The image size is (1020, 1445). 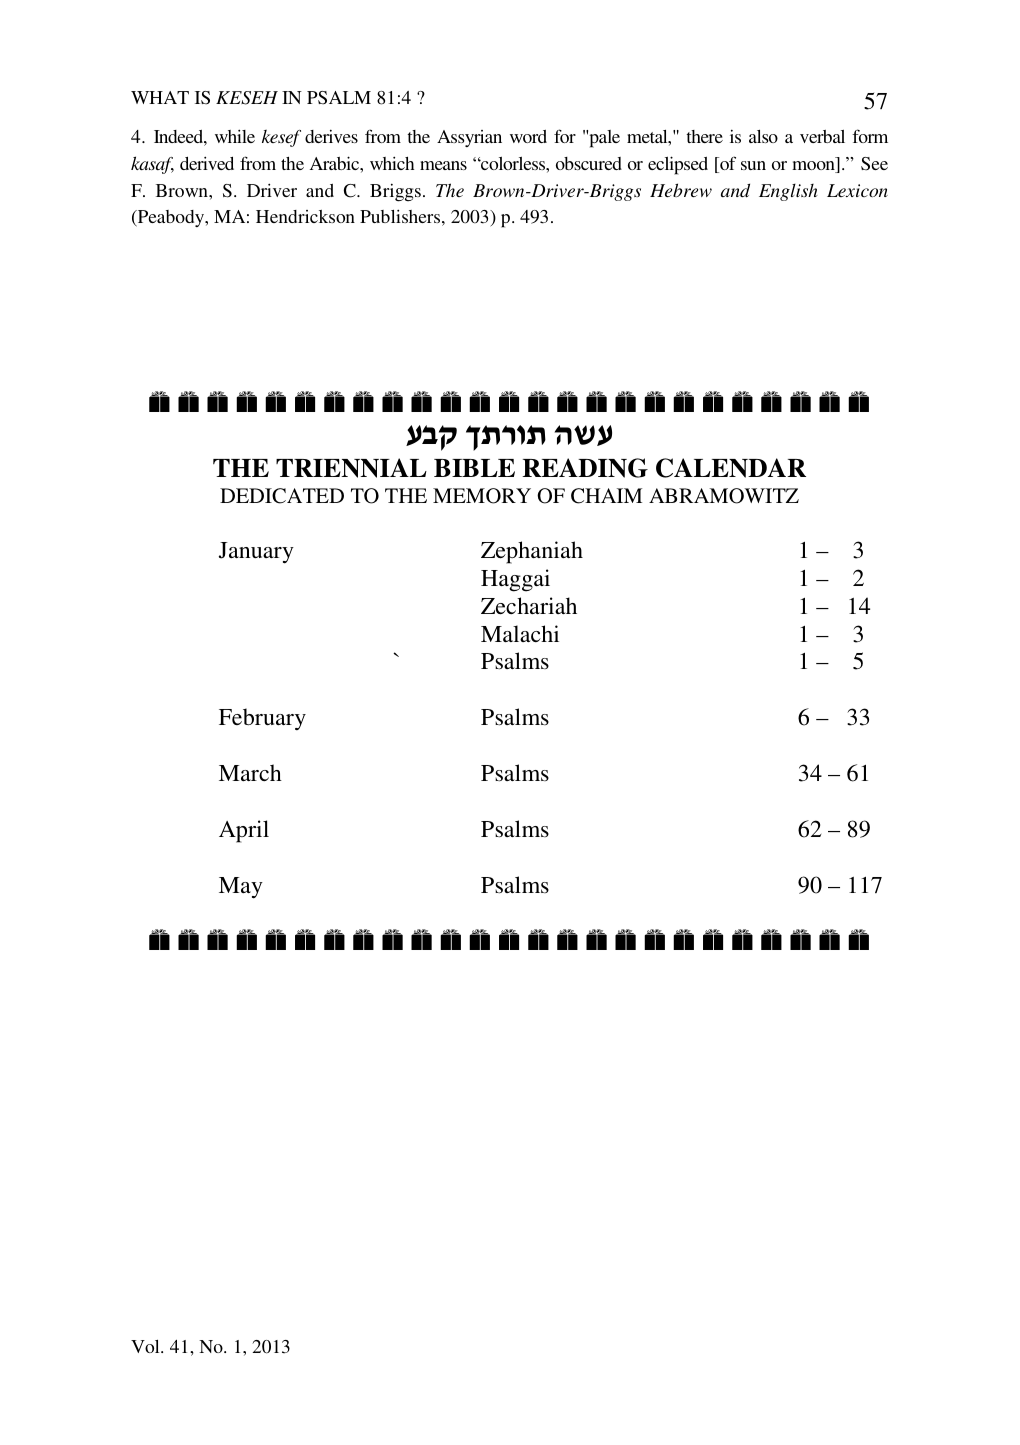 What do you see at coordinates (146, 1346) in the document?
I see `Vol` at bounding box center [146, 1346].
